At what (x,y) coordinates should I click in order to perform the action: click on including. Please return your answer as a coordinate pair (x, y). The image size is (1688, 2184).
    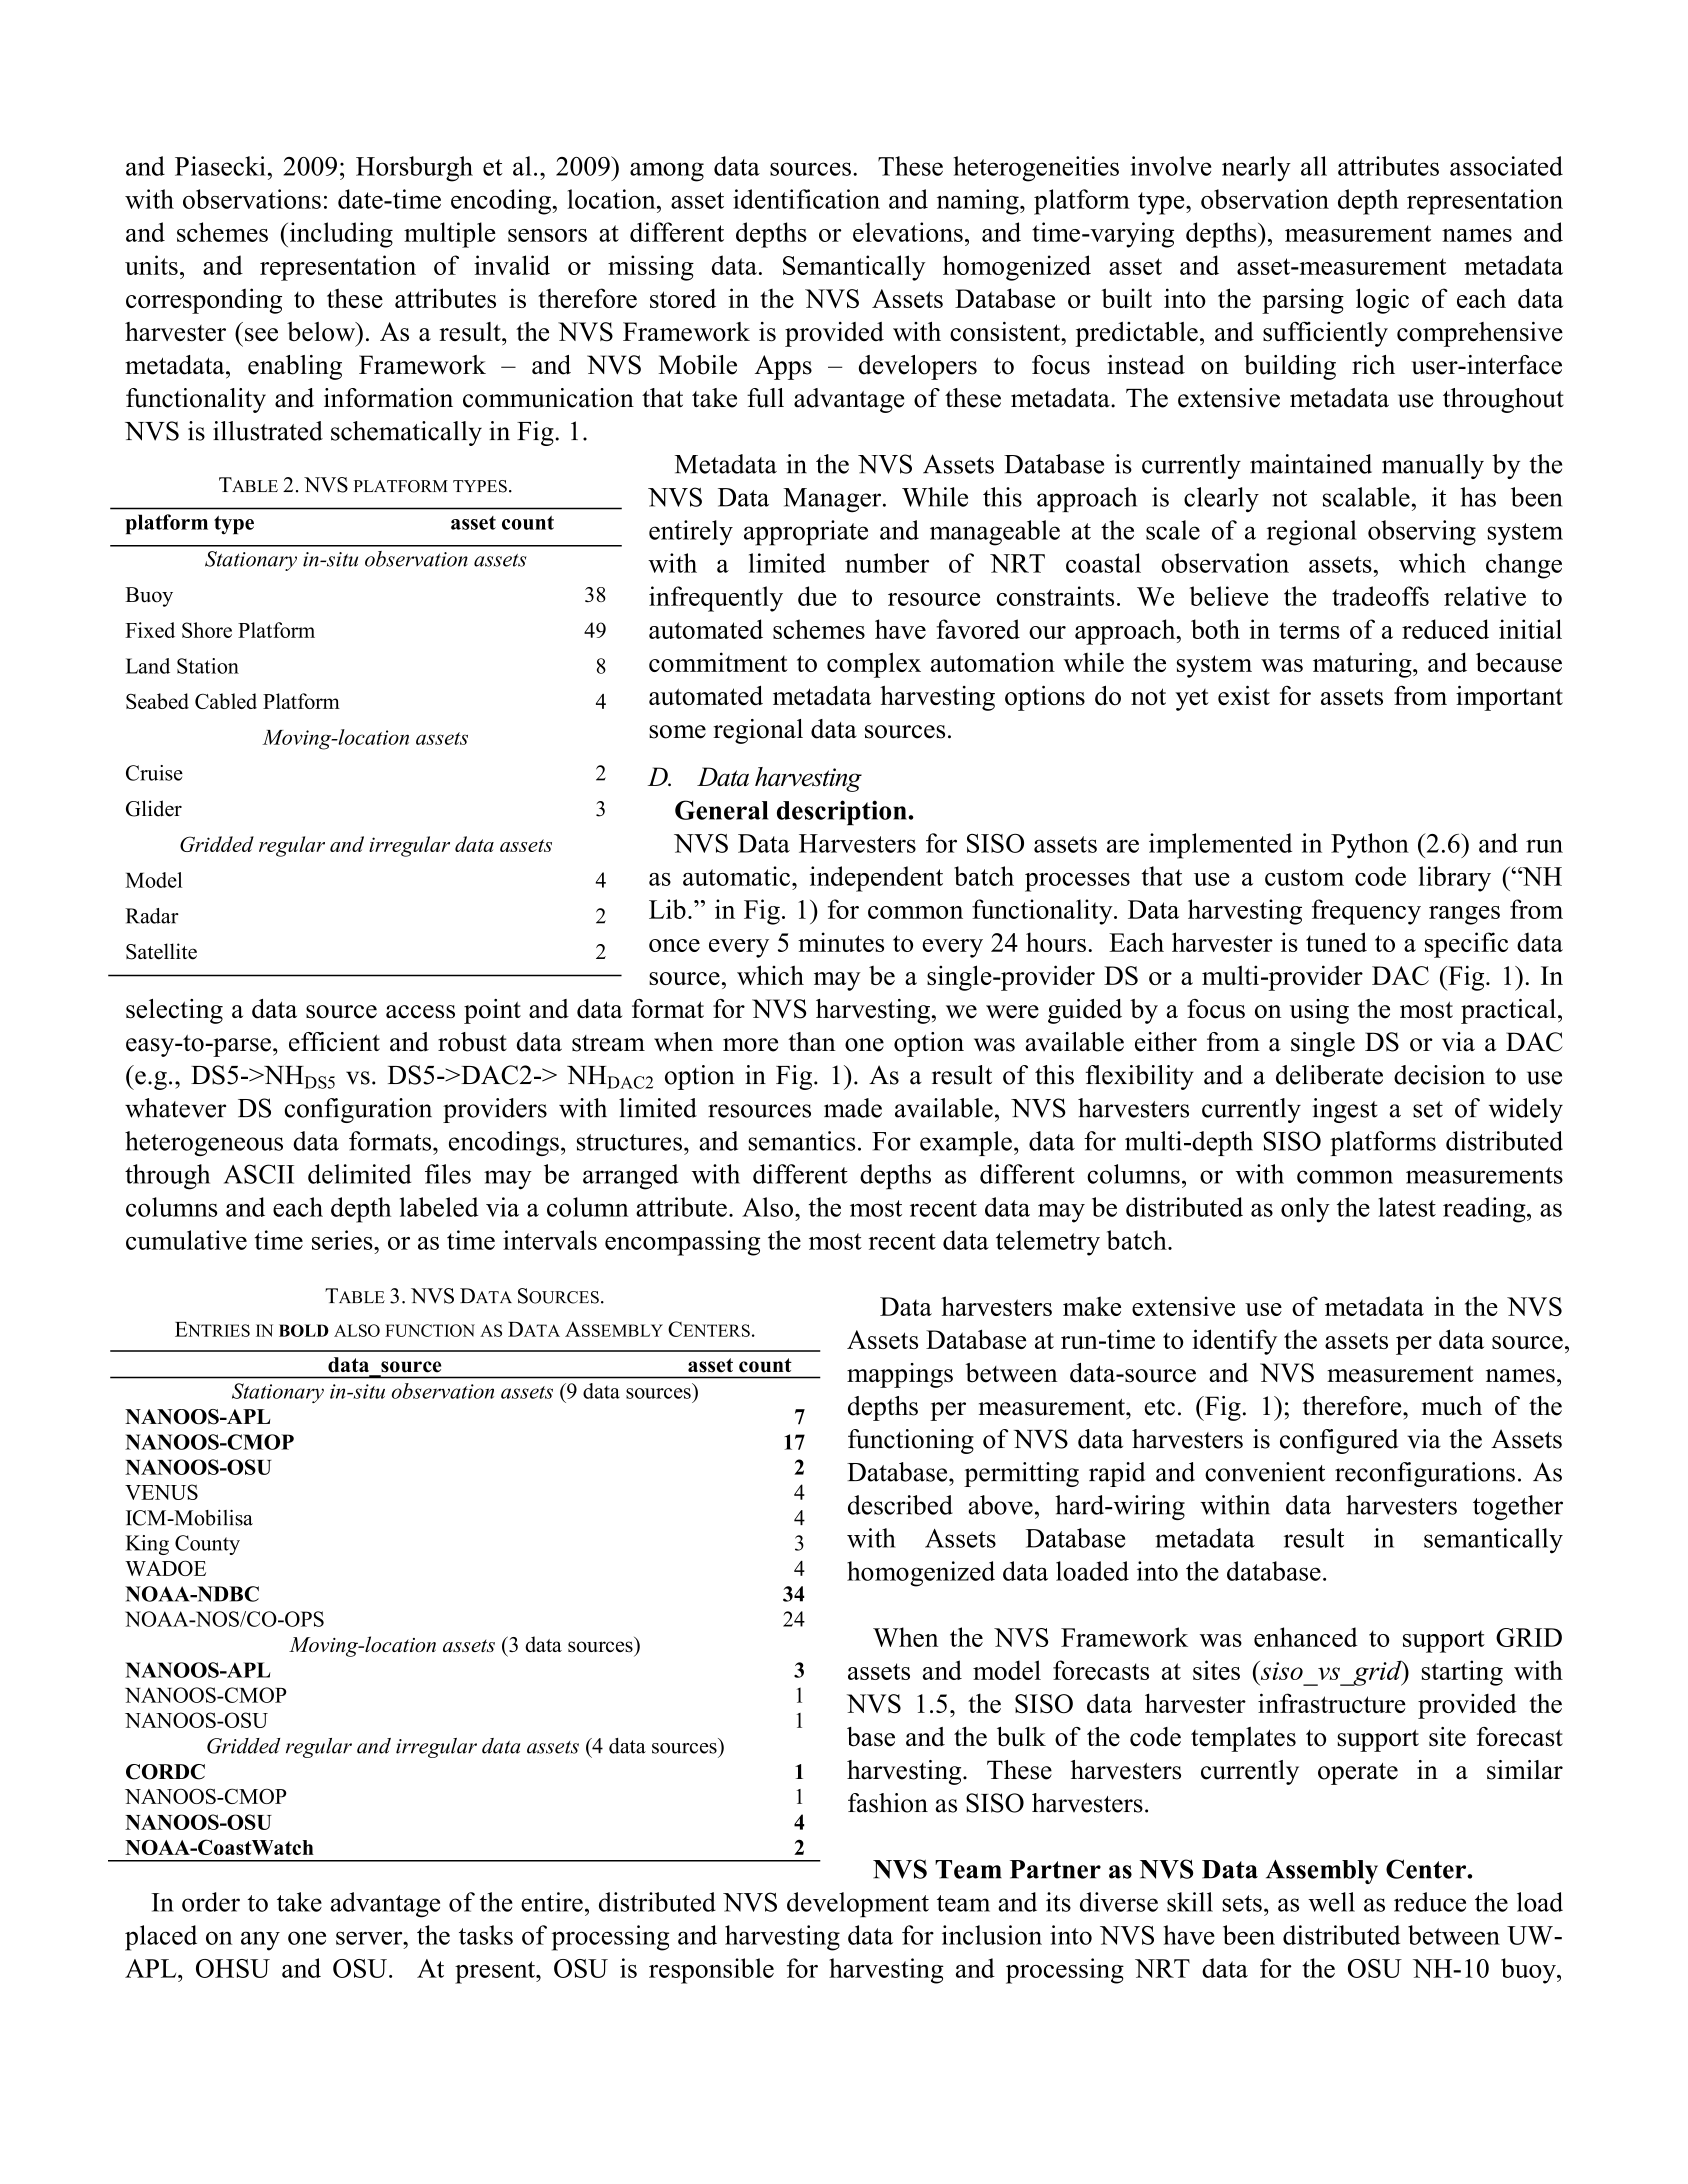
    Looking at the image, I should click on (340, 235).
